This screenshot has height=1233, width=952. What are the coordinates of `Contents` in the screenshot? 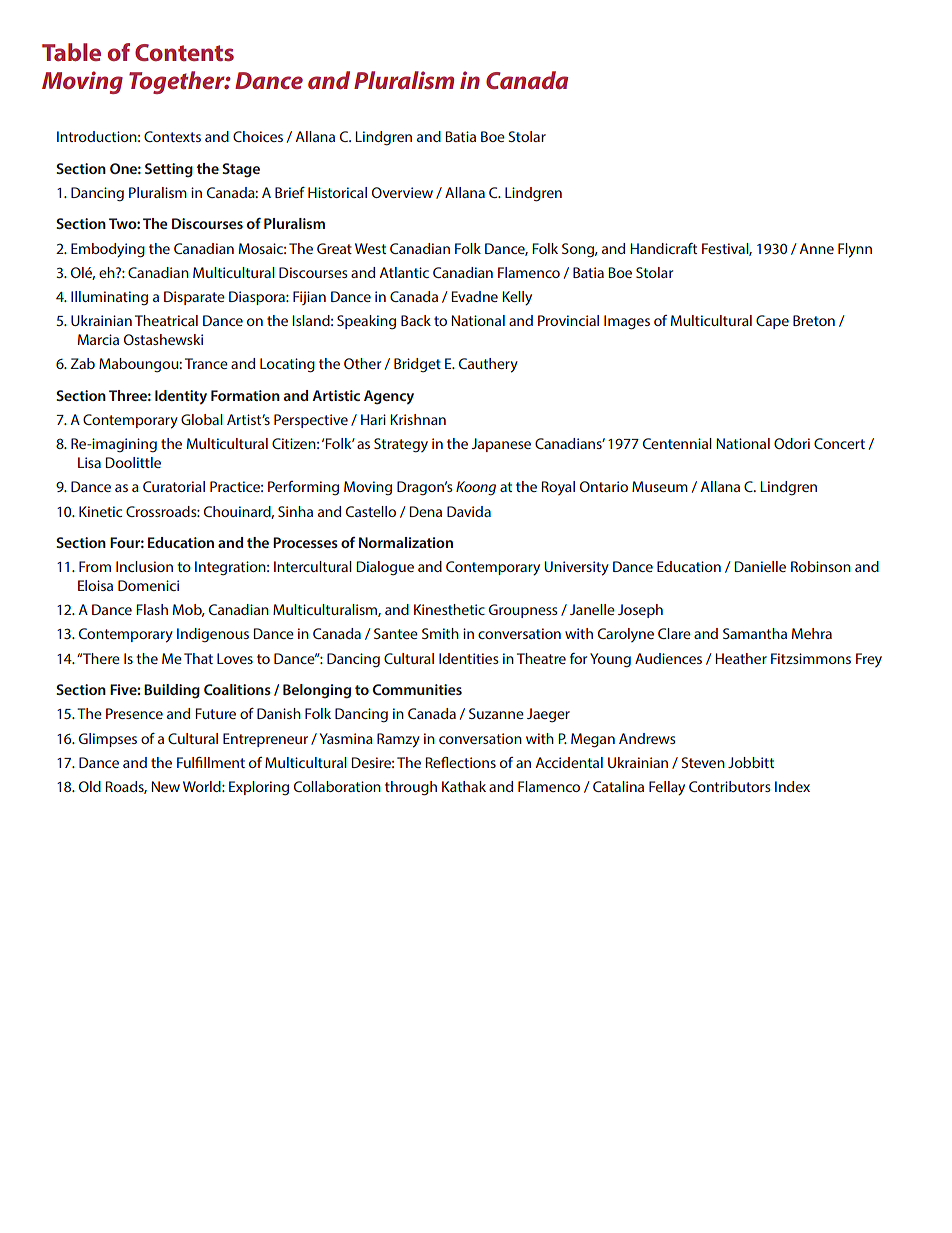 It's located at (184, 52).
